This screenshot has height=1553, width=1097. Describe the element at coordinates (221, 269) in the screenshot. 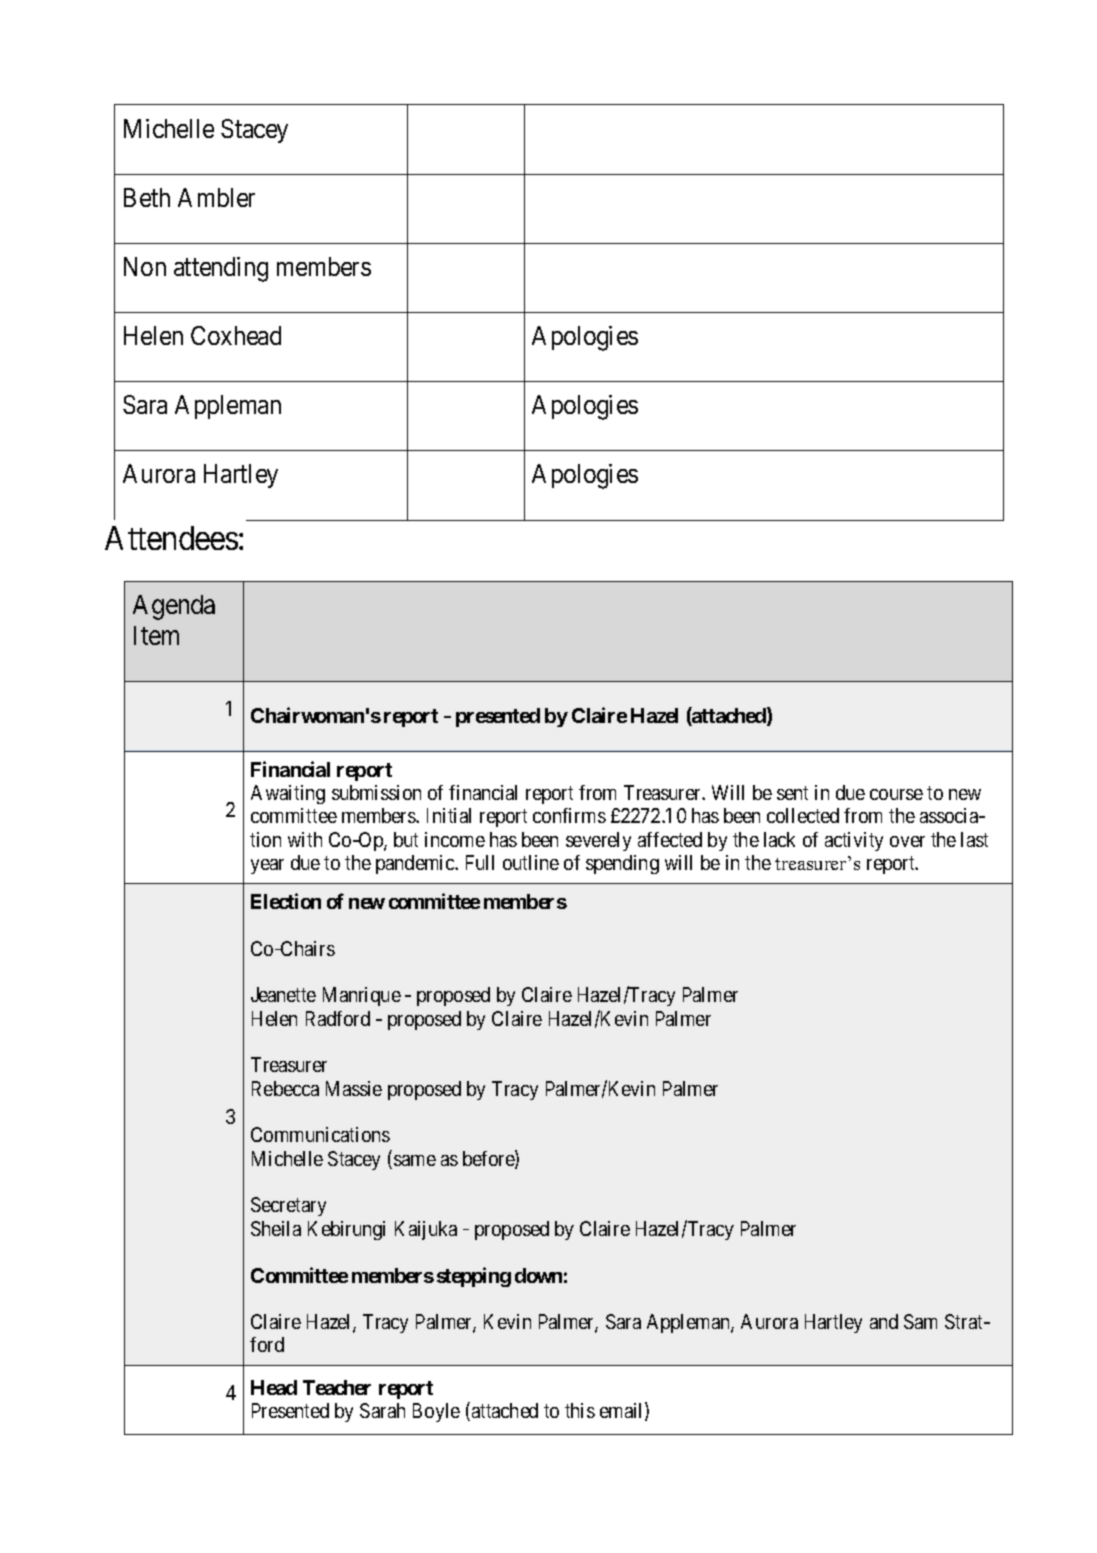

I see `attending` at that location.
